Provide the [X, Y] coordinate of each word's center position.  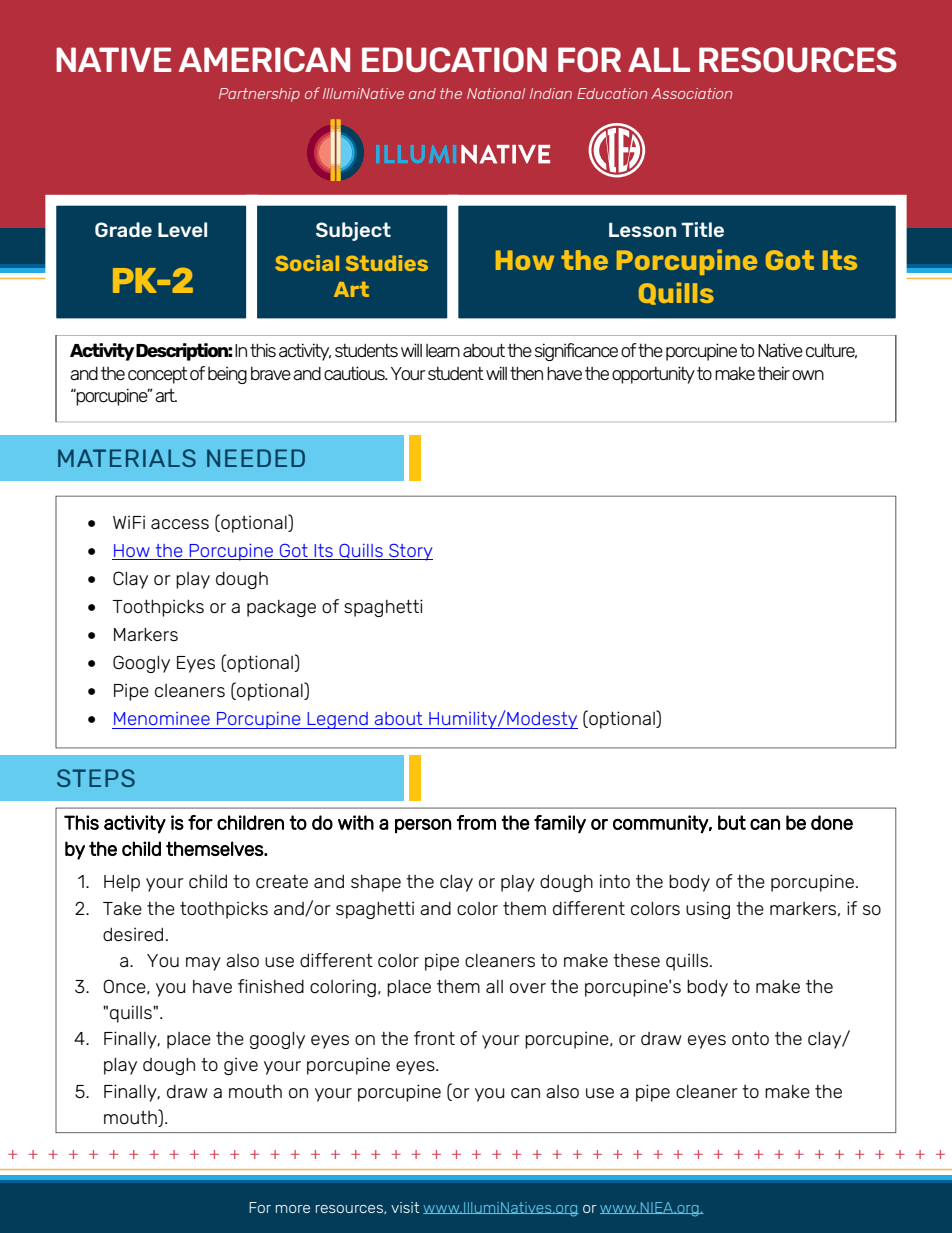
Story [410, 552]
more [293, 1209]
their [773, 373]
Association [691, 93]
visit [405, 1207]
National [496, 93]
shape [376, 883]
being [227, 375]
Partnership [259, 95]
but [732, 822]
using [708, 910]
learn [443, 350]
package [281, 608]
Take [122, 908]
